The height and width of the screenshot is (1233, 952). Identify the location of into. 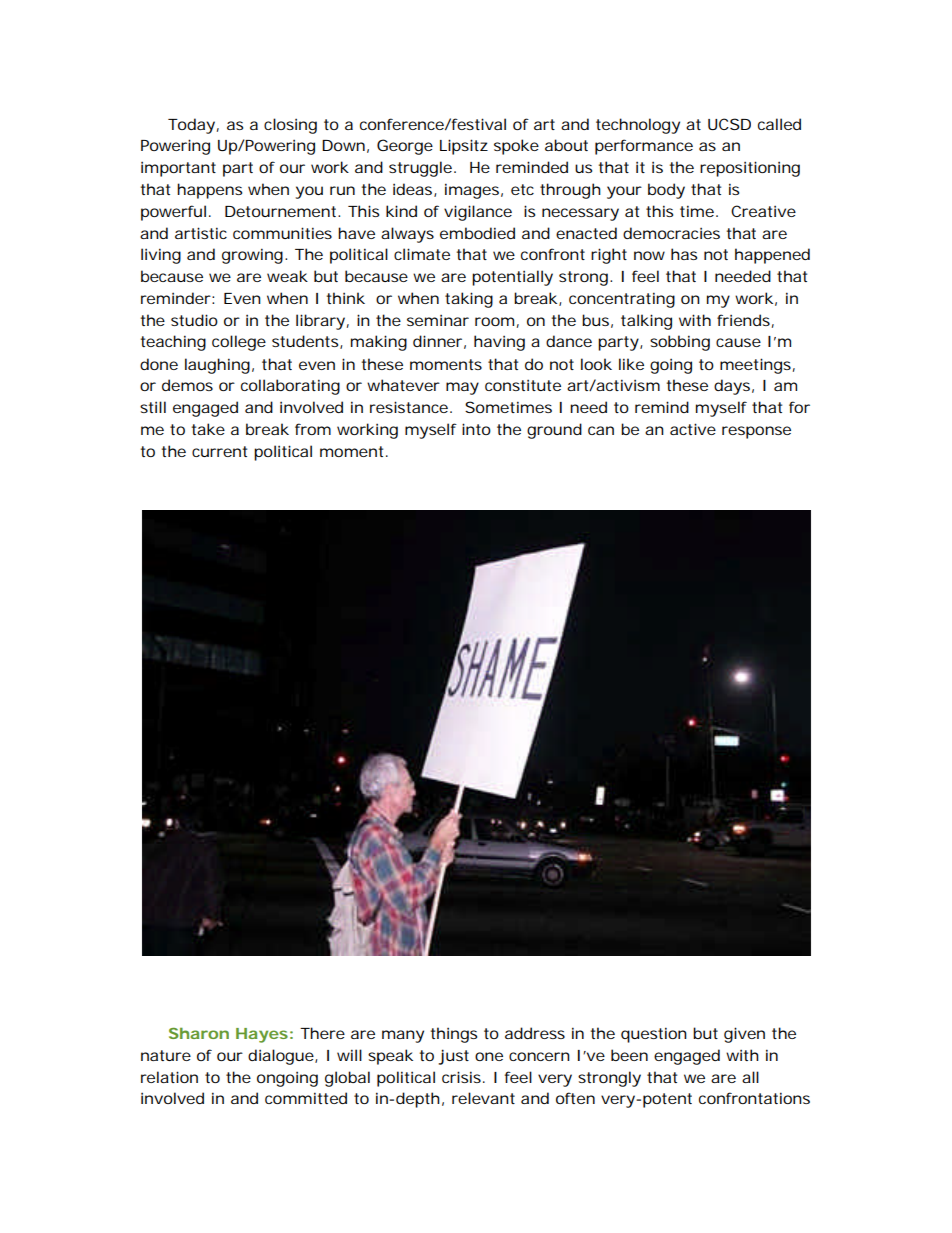
(476, 429).
